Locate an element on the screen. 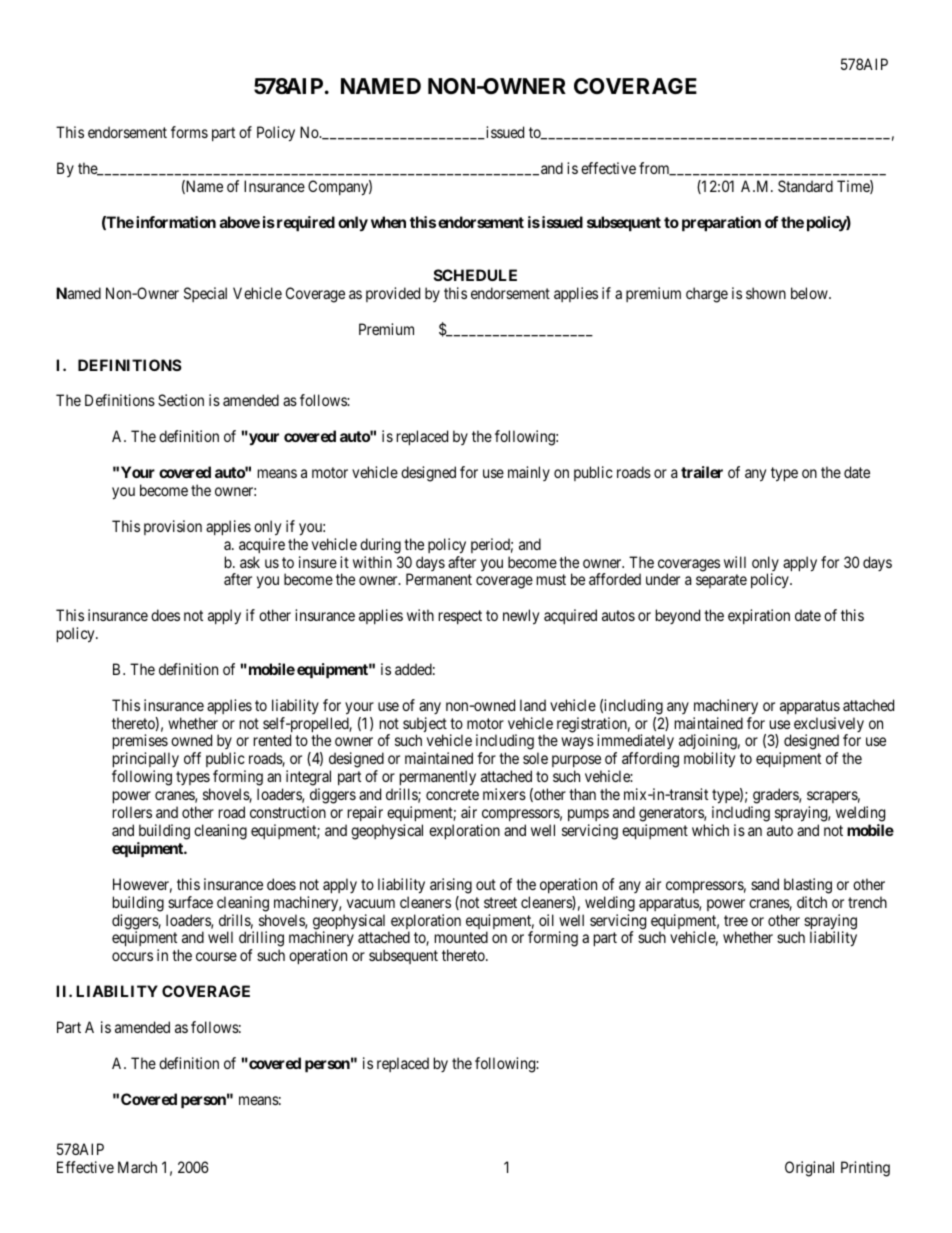  provision is located at coordinates (173, 527).
